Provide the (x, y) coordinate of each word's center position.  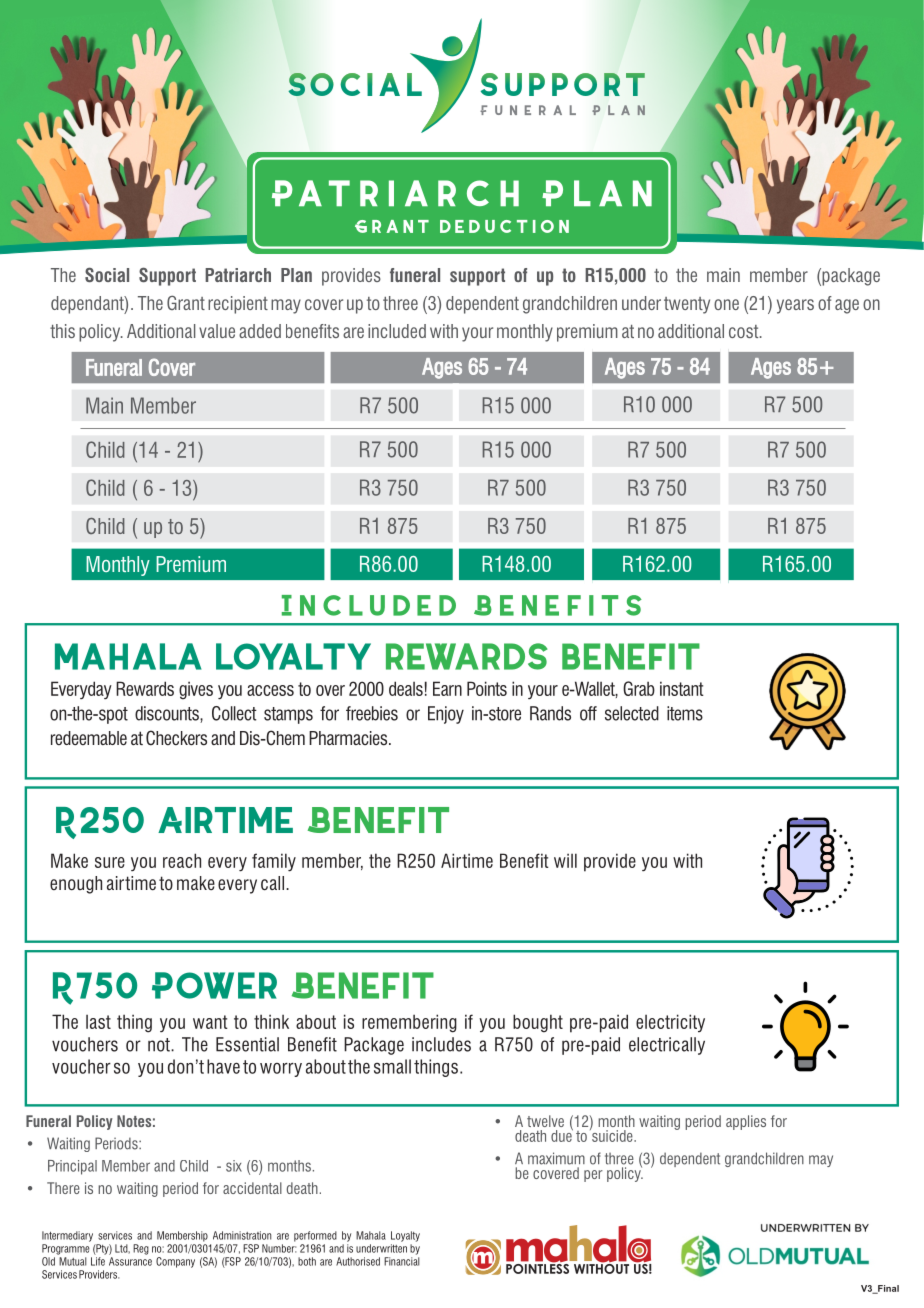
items (685, 713)
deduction (504, 226)
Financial (402, 1261)
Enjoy (446, 715)
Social (107, 274)
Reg (141, 1249)
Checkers (176, 738)
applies (746, 1122)
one (726, 304)
